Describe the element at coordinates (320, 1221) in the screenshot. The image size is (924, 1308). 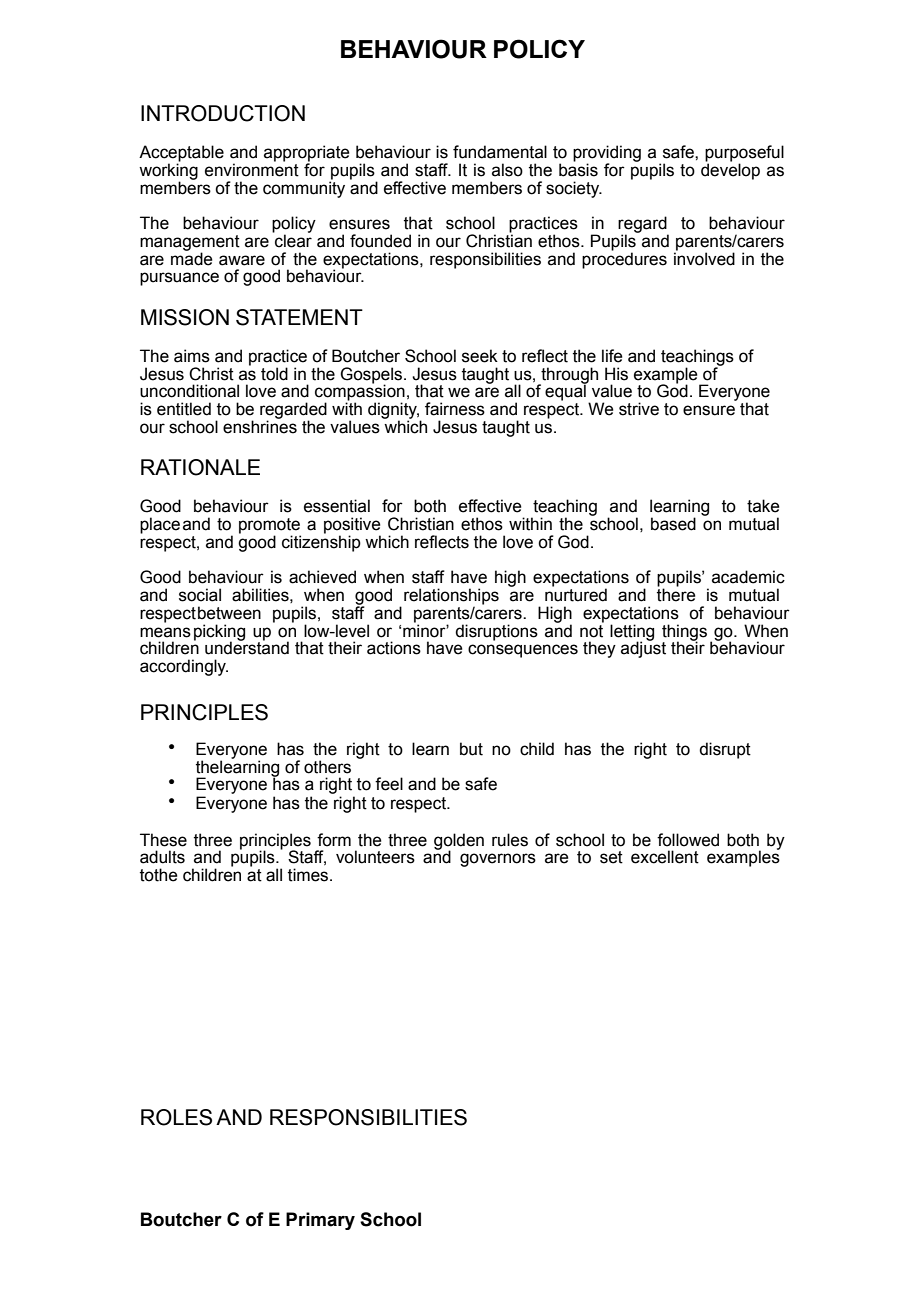
I see `Primary` at that location.
